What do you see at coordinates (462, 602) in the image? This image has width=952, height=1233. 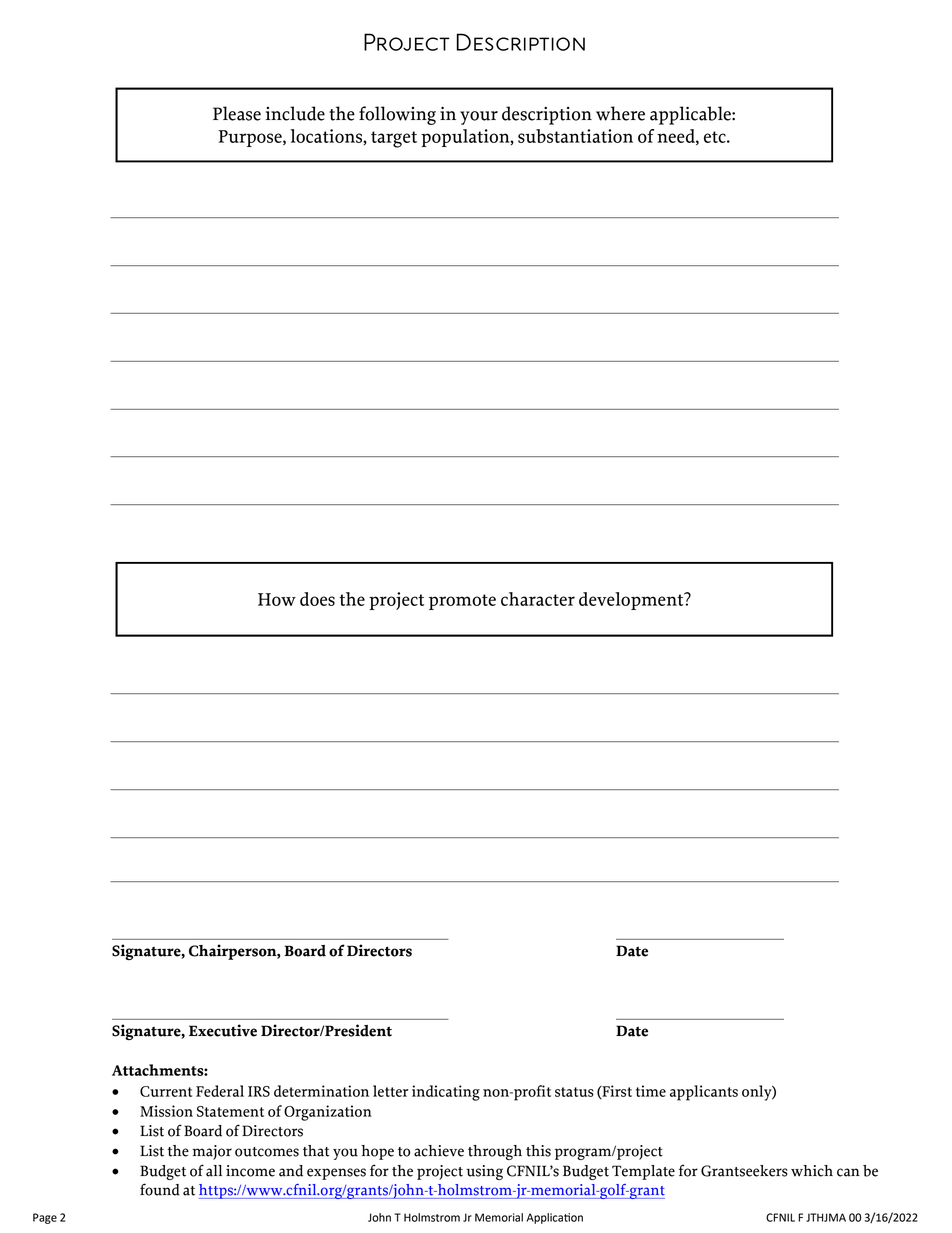 I see `promote` at bounding box center [462, 602].
